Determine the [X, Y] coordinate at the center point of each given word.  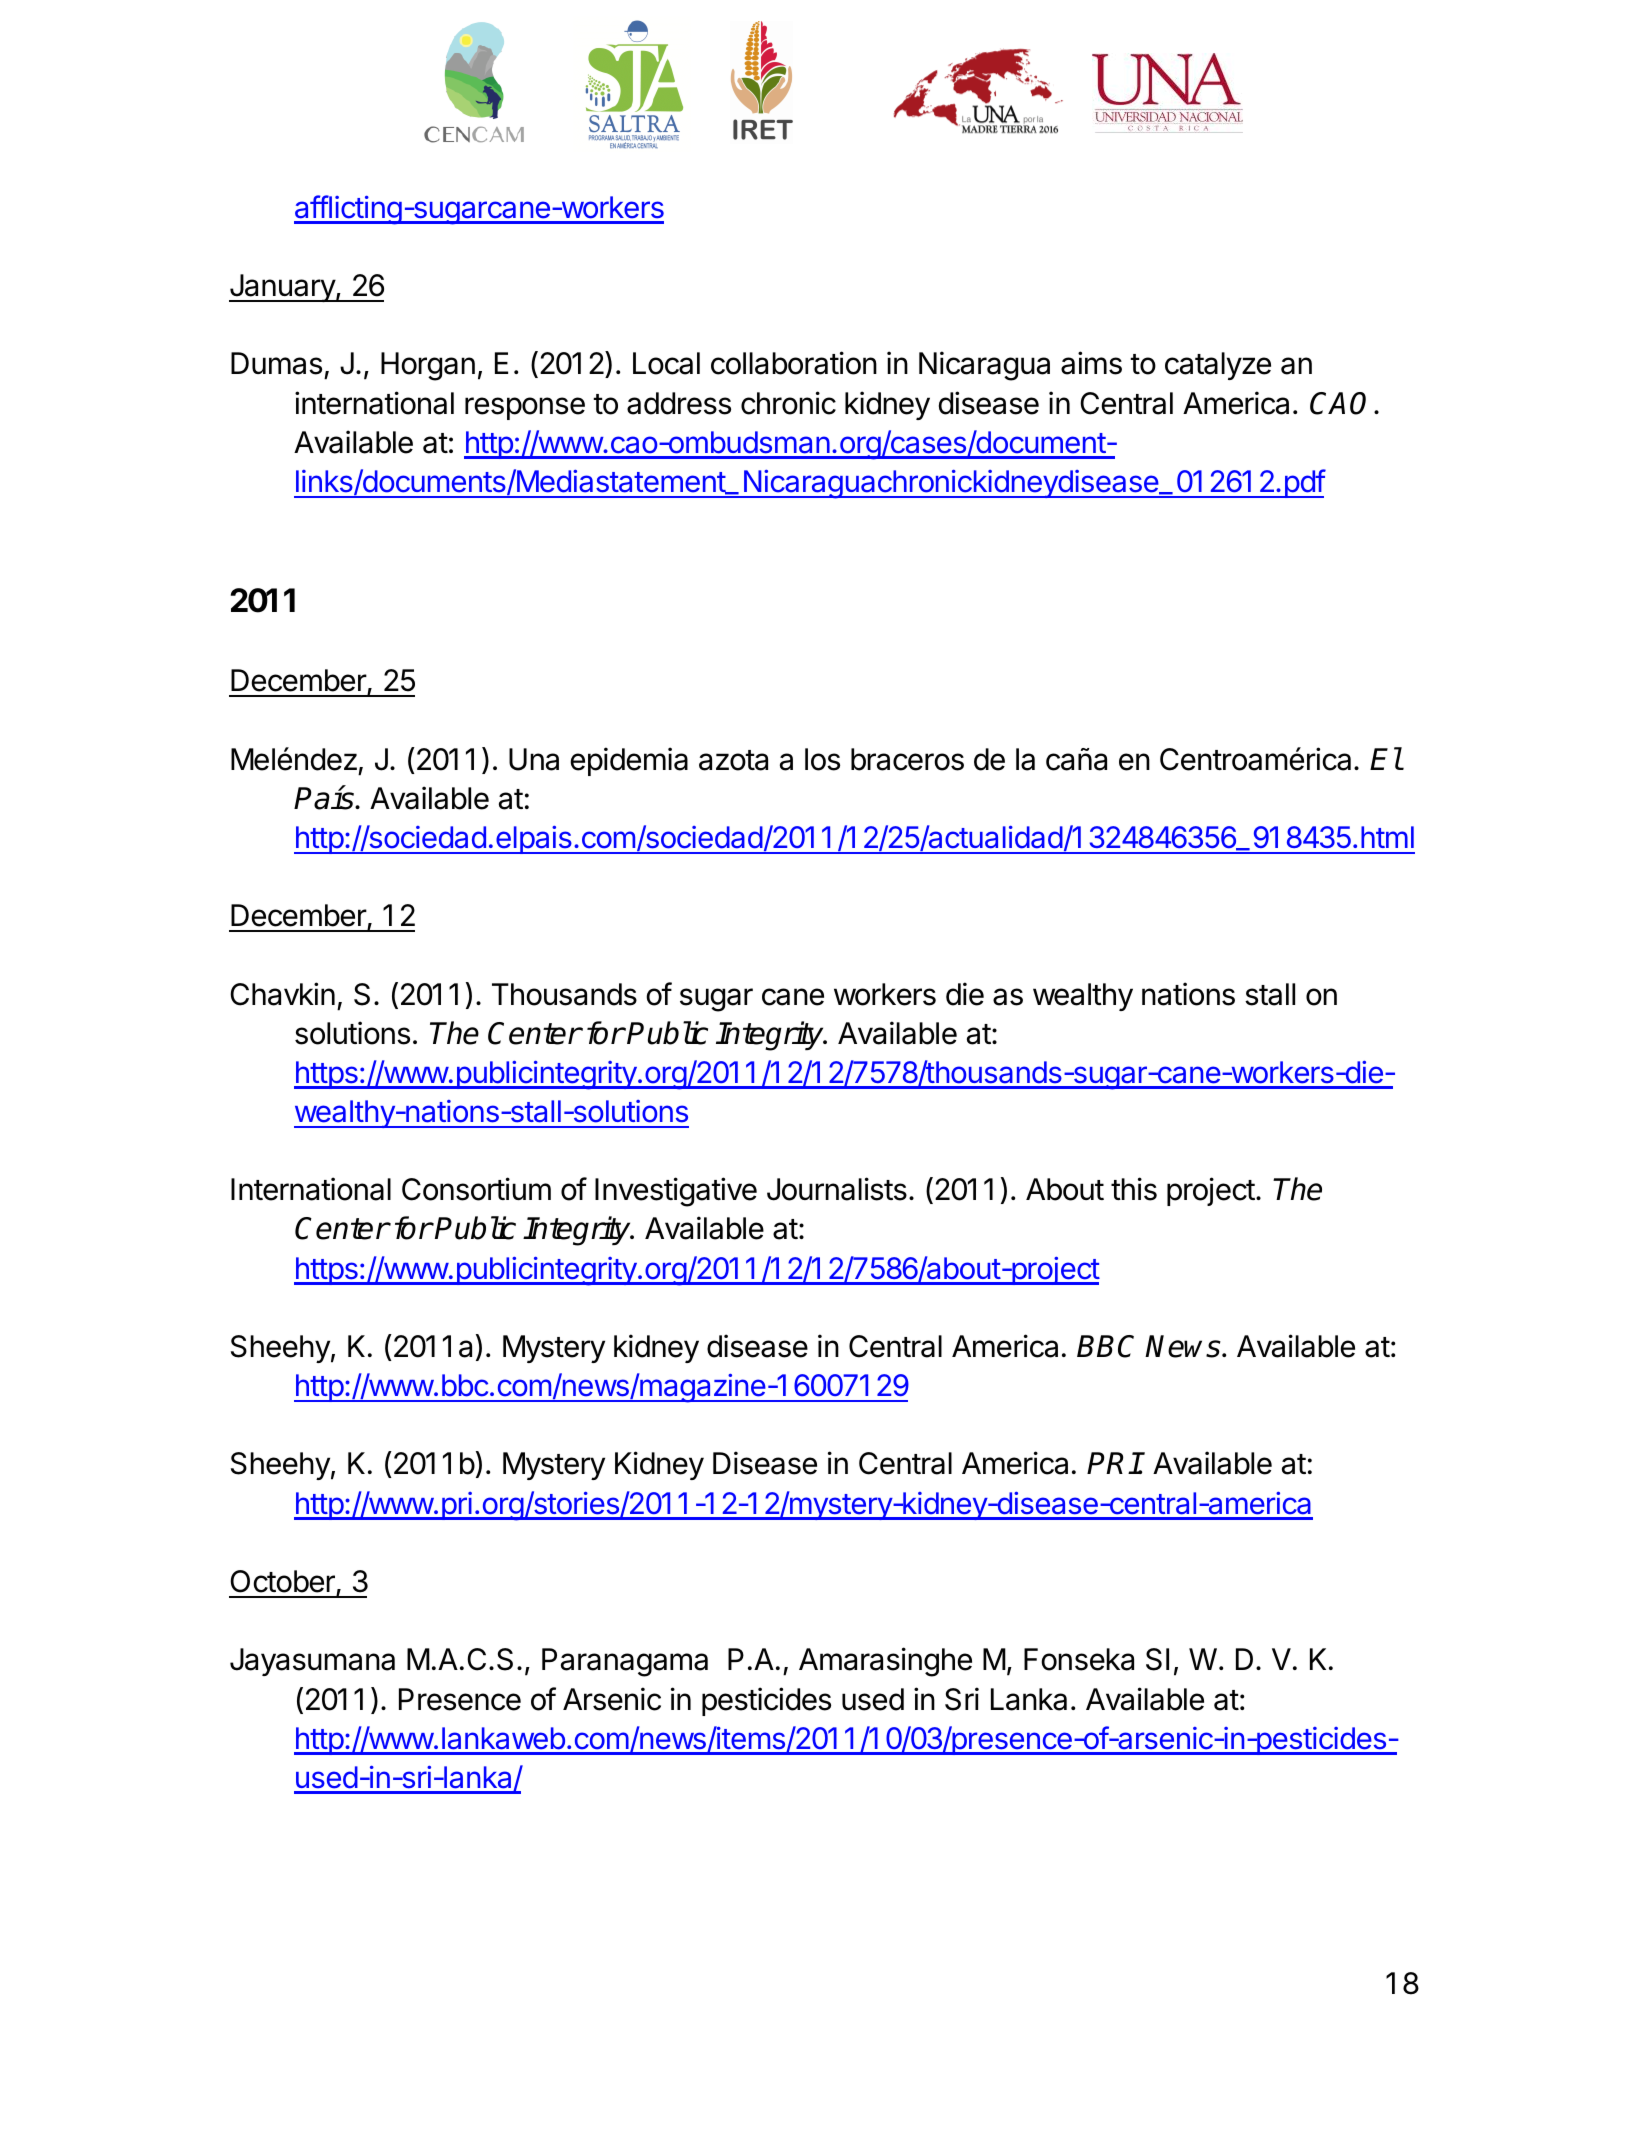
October [283, 1582]
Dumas [276, 363]
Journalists [837, 1189]
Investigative [676, 1192]
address [679, 403]
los [822, 759]
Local [666, 363]
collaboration [794, 363]
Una [534, 759]
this [1134, 1189]
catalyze [1218, 366]
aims [1091, 363]
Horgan [428, 366]
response [525, 408]
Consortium [476, 1189]
